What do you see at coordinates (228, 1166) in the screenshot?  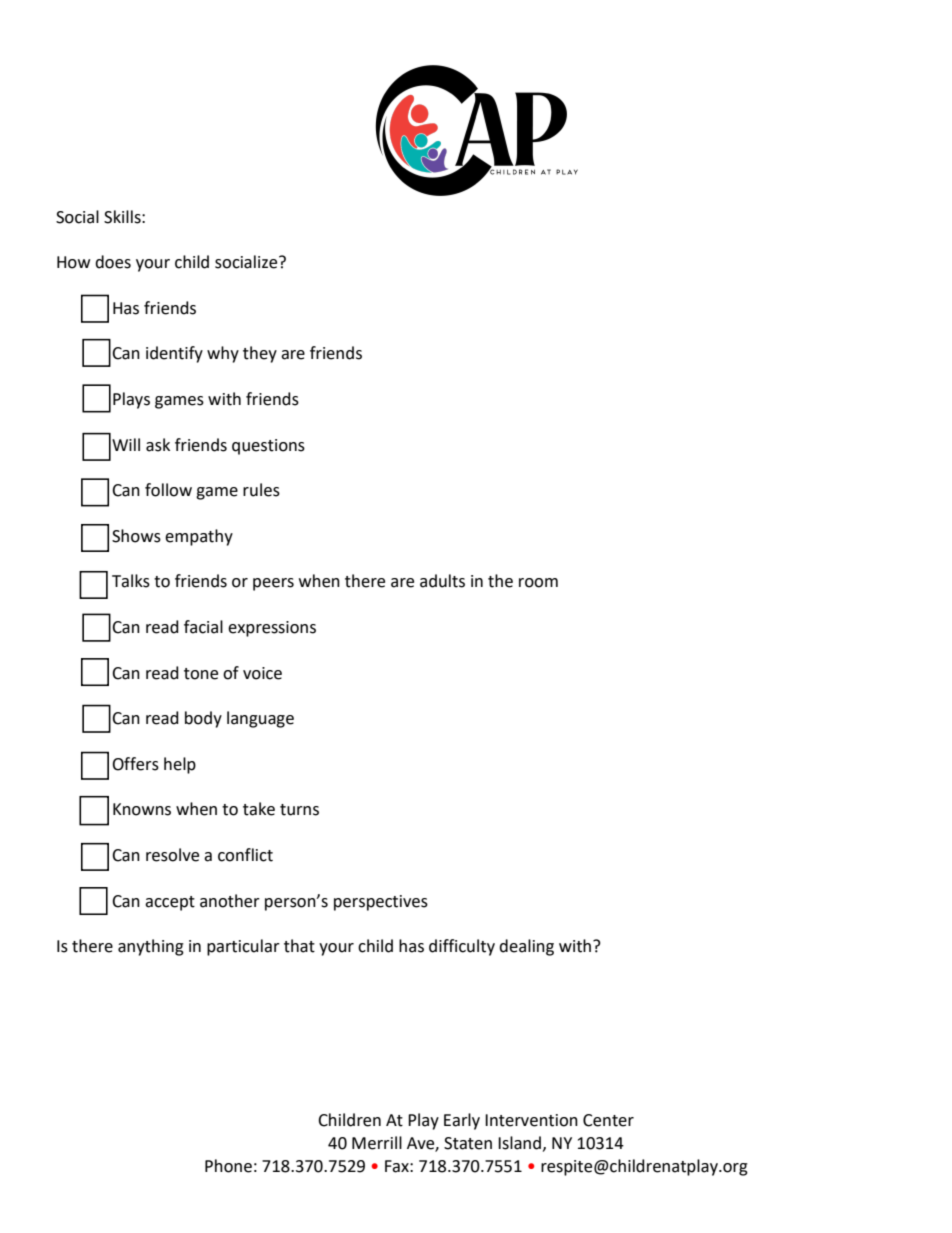 I see `Phone` at bounding box center [228, 1166].
